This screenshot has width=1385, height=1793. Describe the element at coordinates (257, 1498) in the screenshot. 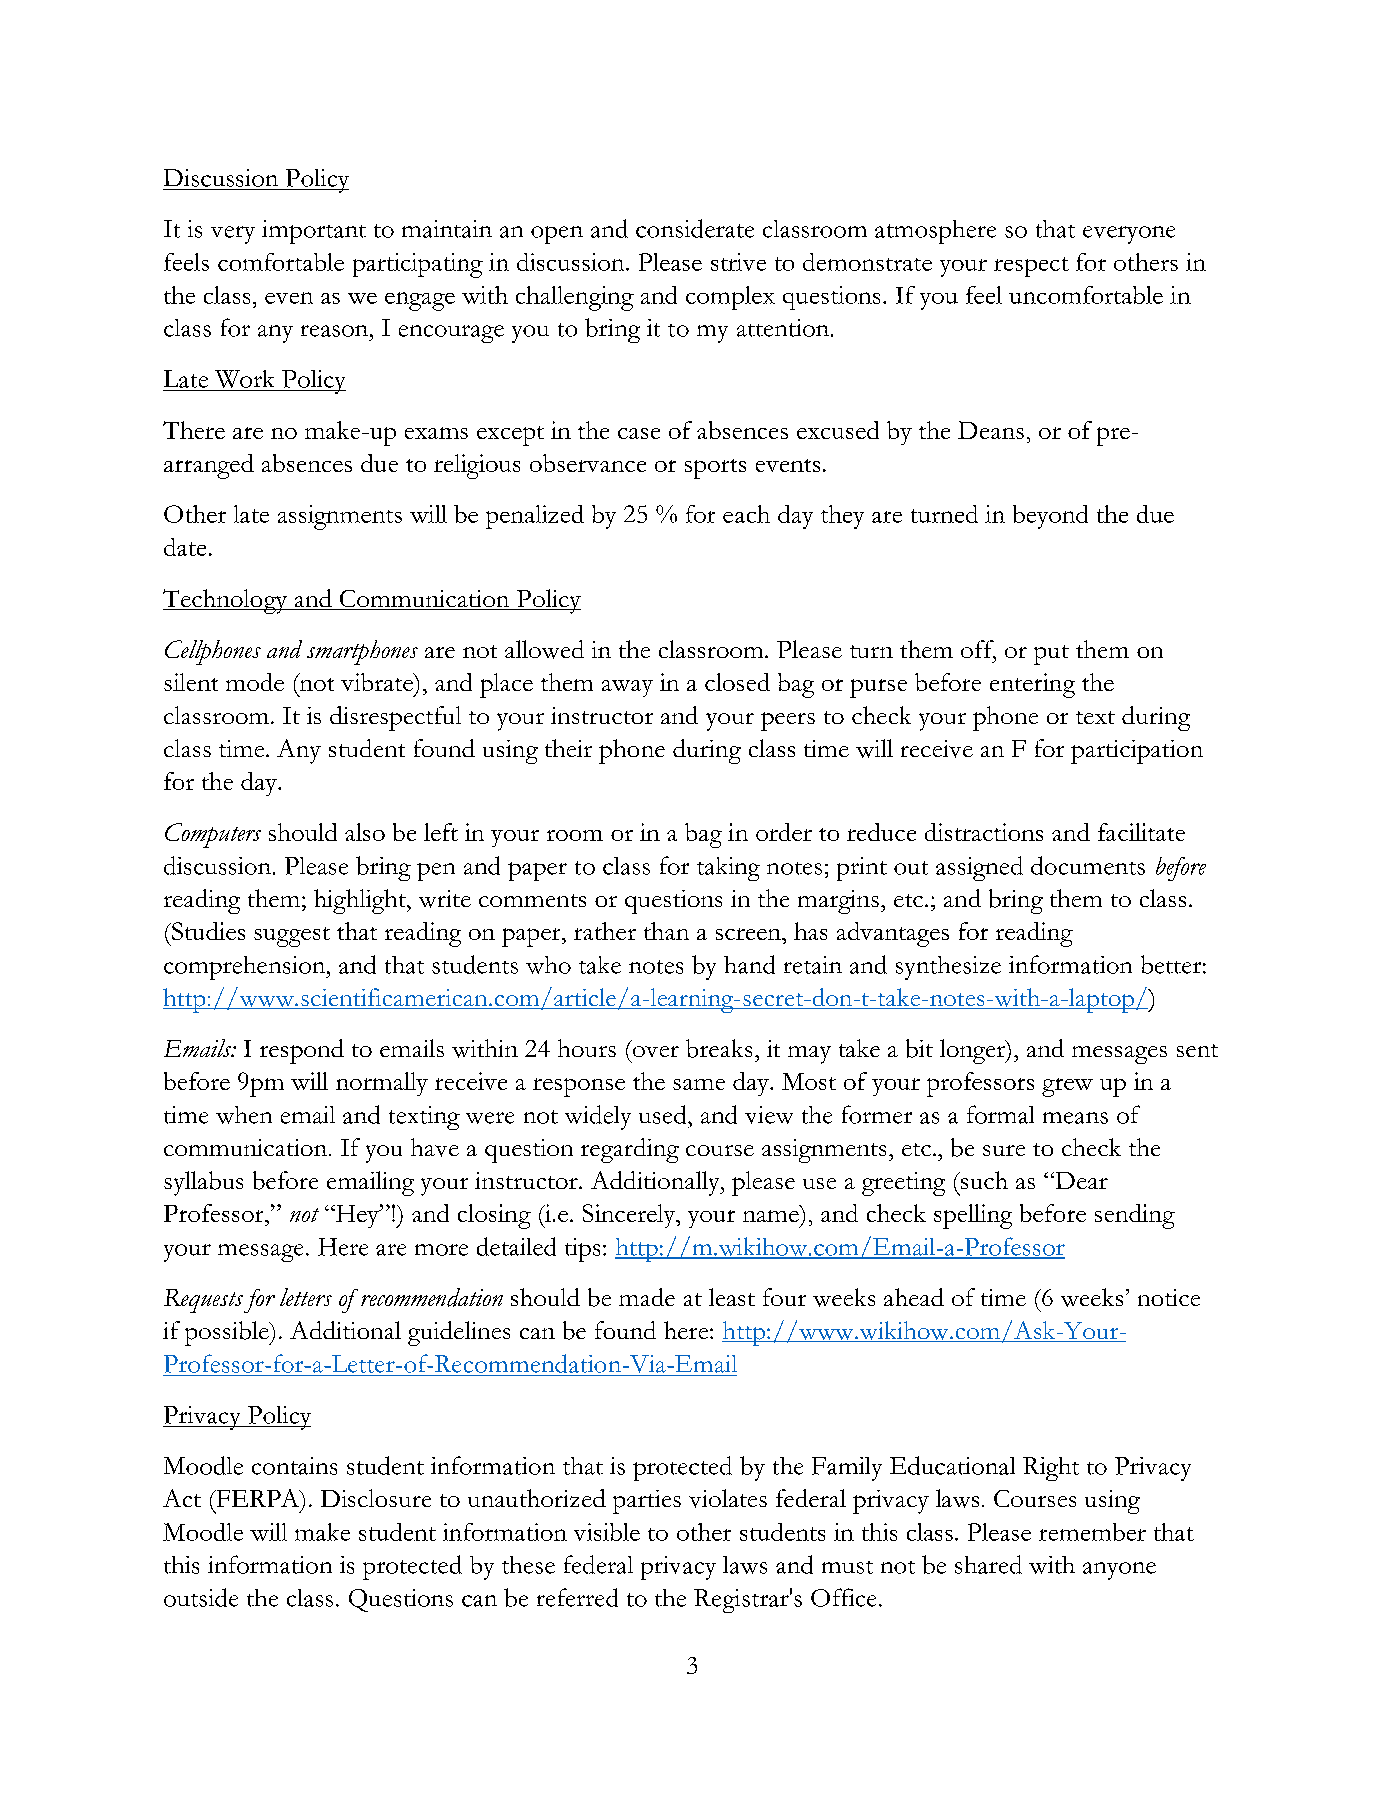

I see `FERPA` at that location.
